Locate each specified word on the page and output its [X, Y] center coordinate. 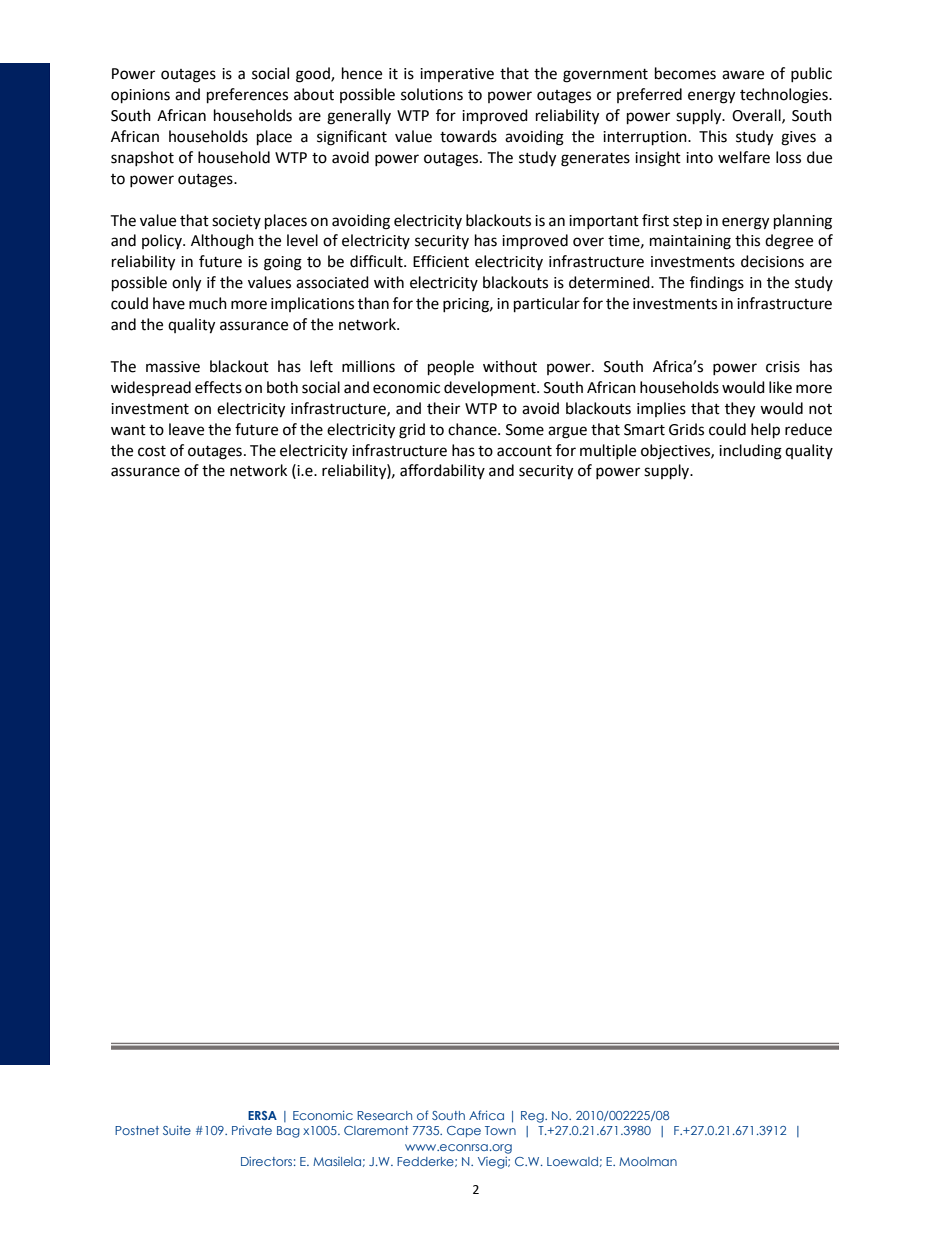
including [750, 452]
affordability [442, 471]
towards [468, 136]
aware [743, 75]
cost [152, 451]
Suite [177, 1130]
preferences [247, 96]
